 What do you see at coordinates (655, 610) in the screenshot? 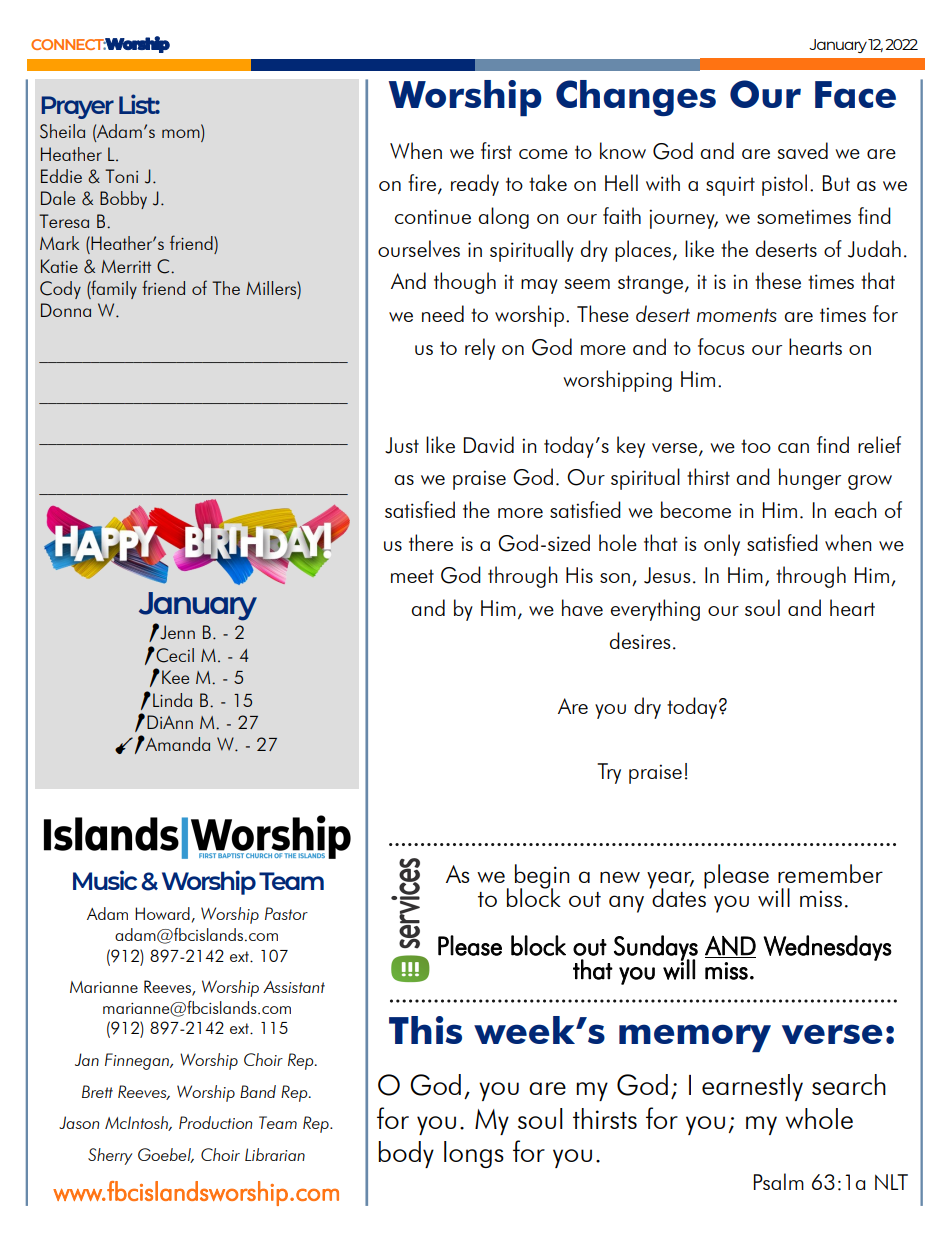
I see `everything` at bounding box center [655, 610].
